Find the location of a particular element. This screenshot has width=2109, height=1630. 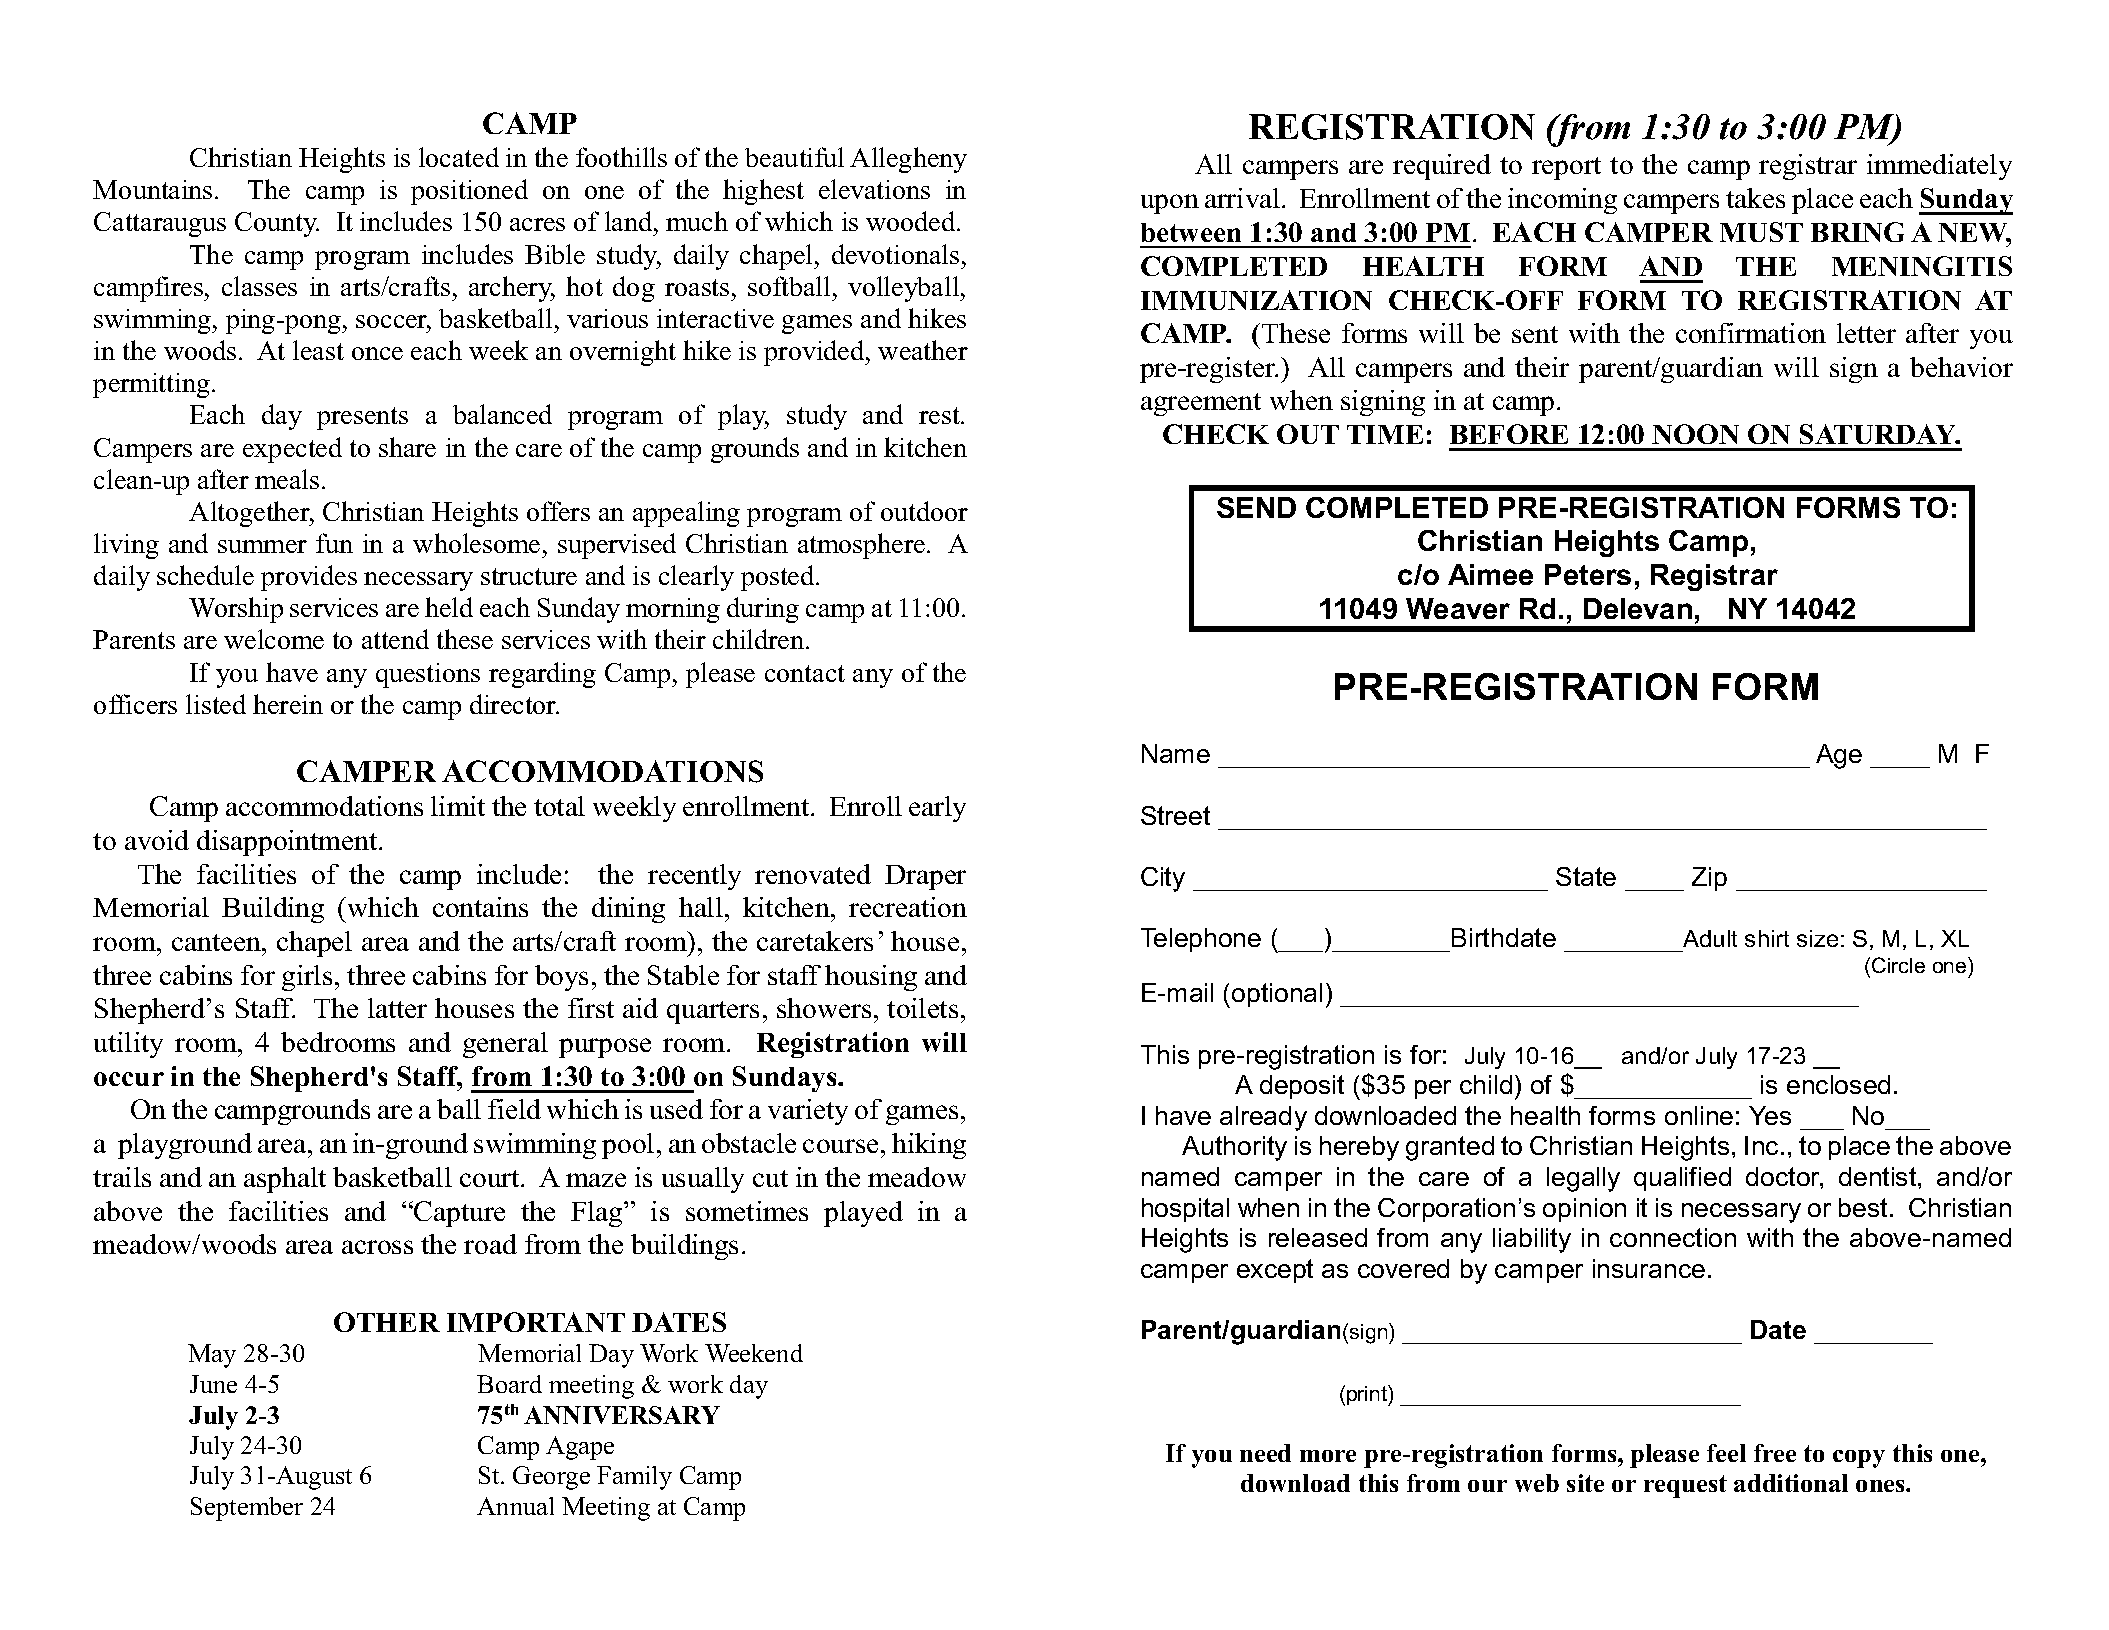

takes is located at coordinates (1755, 198).
